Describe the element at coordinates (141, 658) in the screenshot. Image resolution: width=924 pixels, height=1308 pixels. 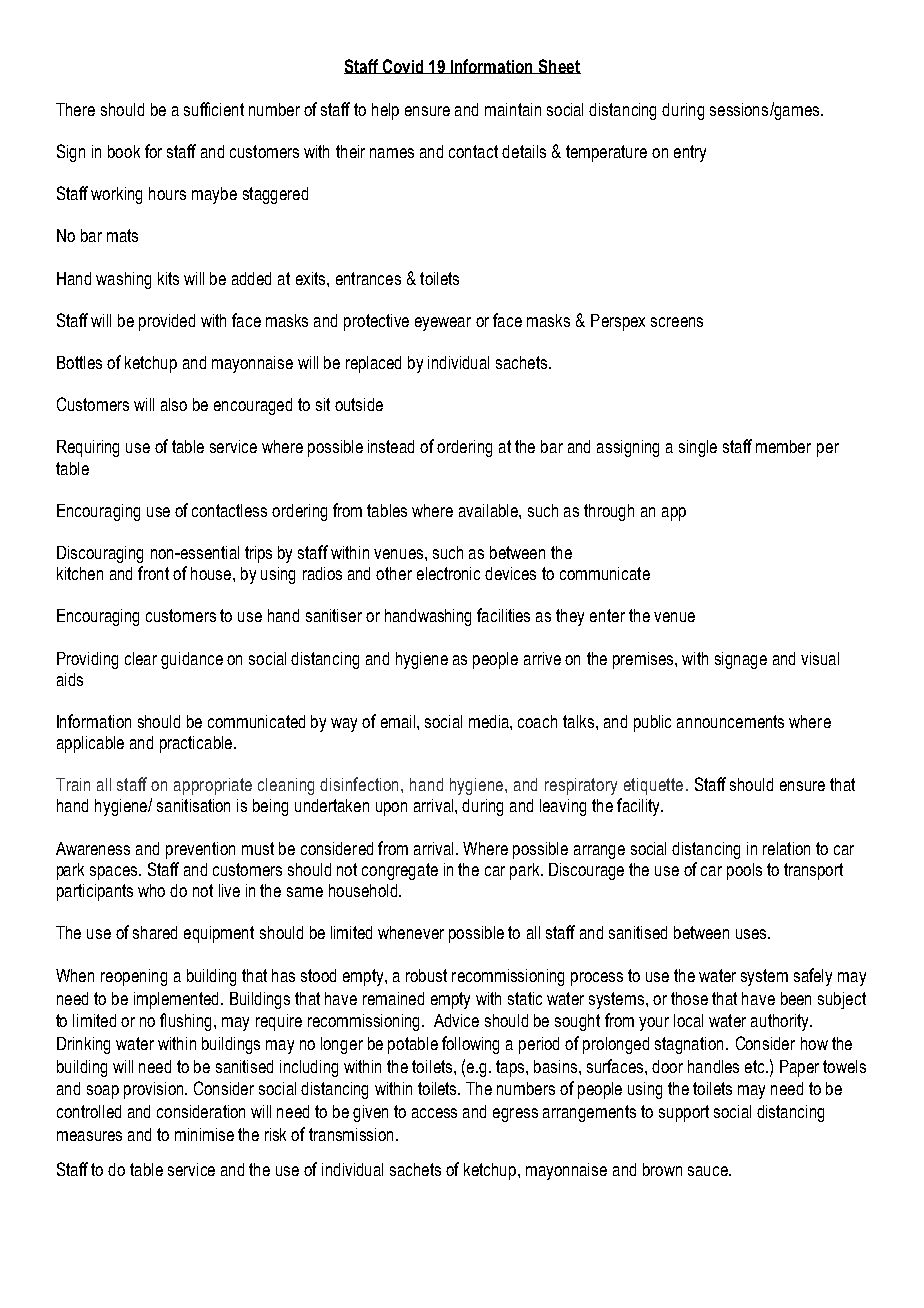
I see `clear` at that location.
